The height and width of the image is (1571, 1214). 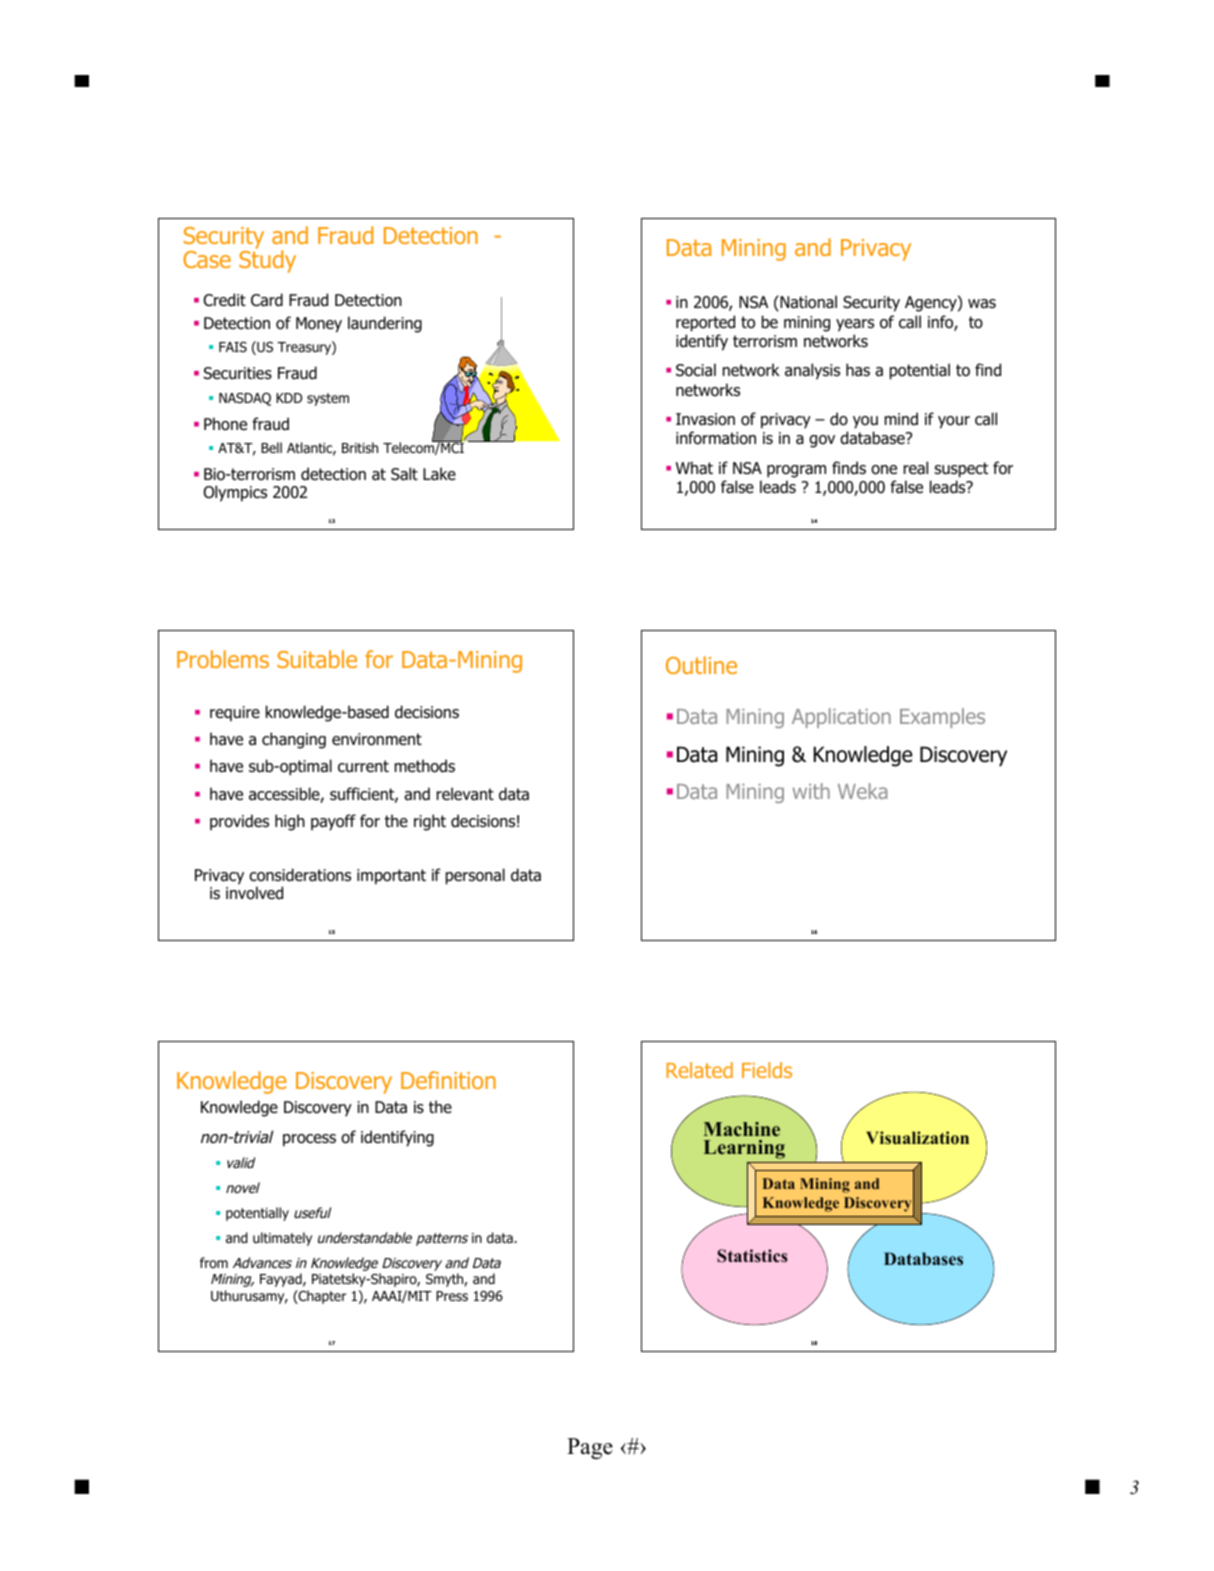 What do you see at coordinates (475, 876) in the image?
I see `personal` at bounding box center [475, 876].
